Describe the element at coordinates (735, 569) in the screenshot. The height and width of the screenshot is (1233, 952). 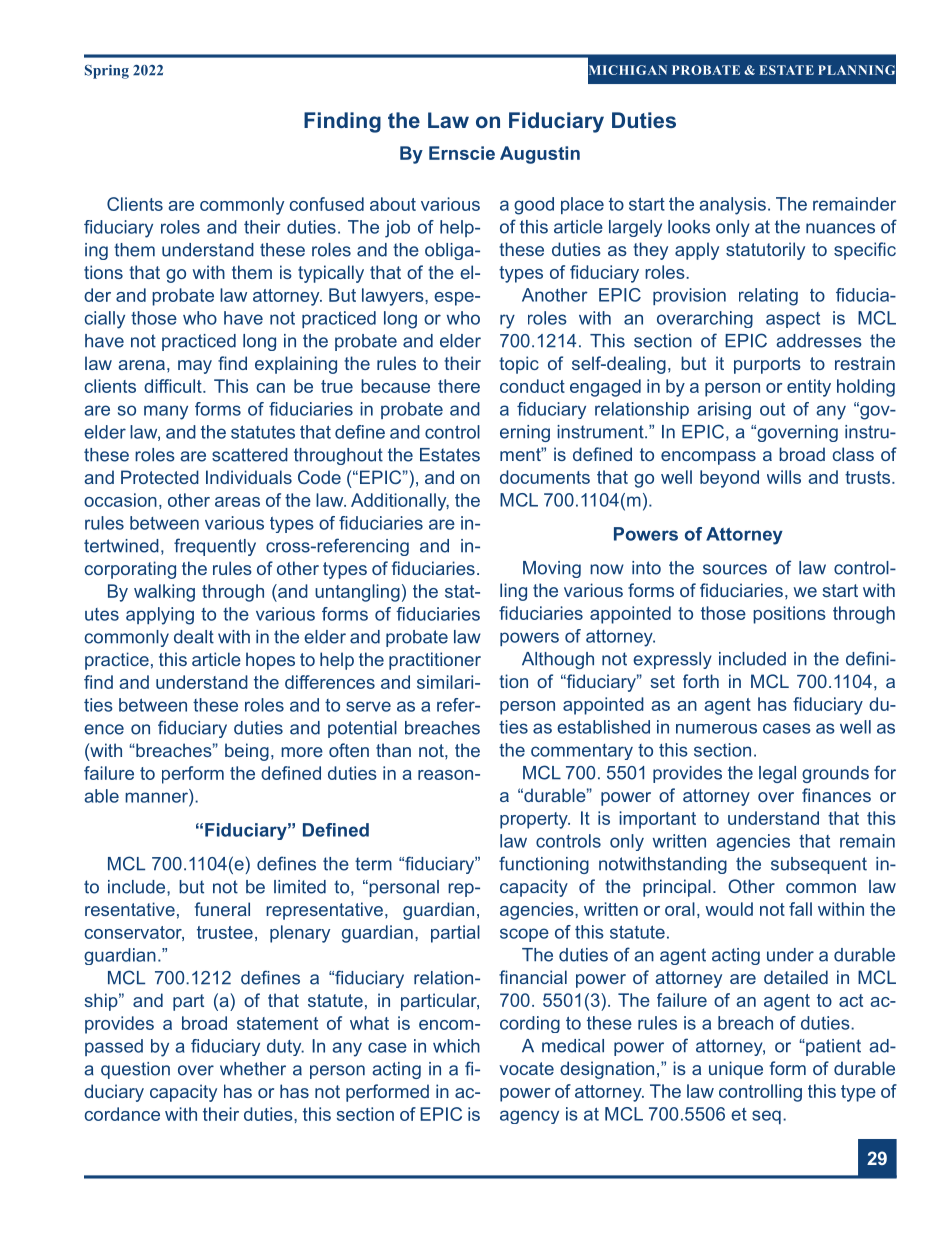
I see `sources` at that location.
